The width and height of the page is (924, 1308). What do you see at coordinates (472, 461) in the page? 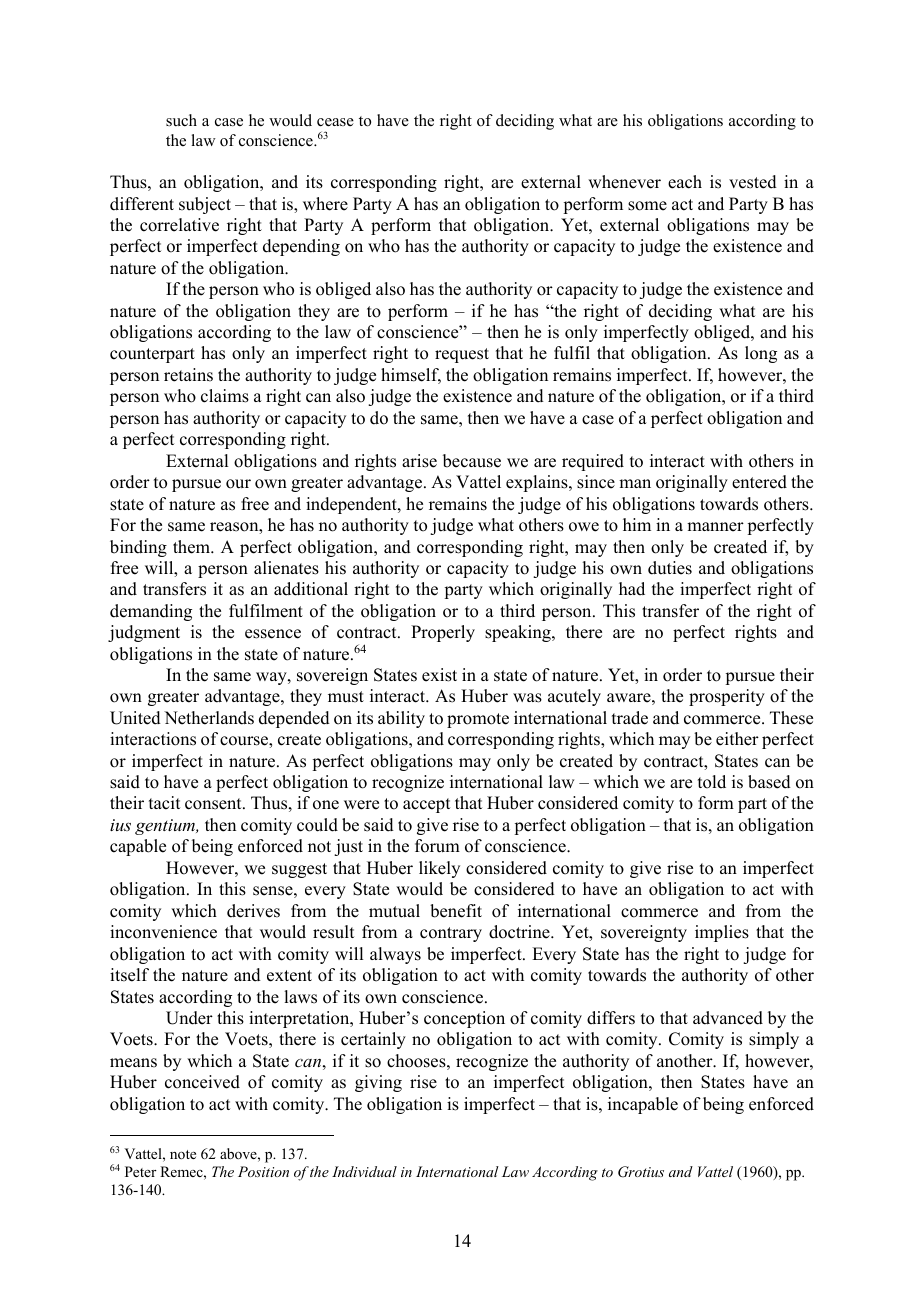
I see `because` at bounding box center [472, 461].
